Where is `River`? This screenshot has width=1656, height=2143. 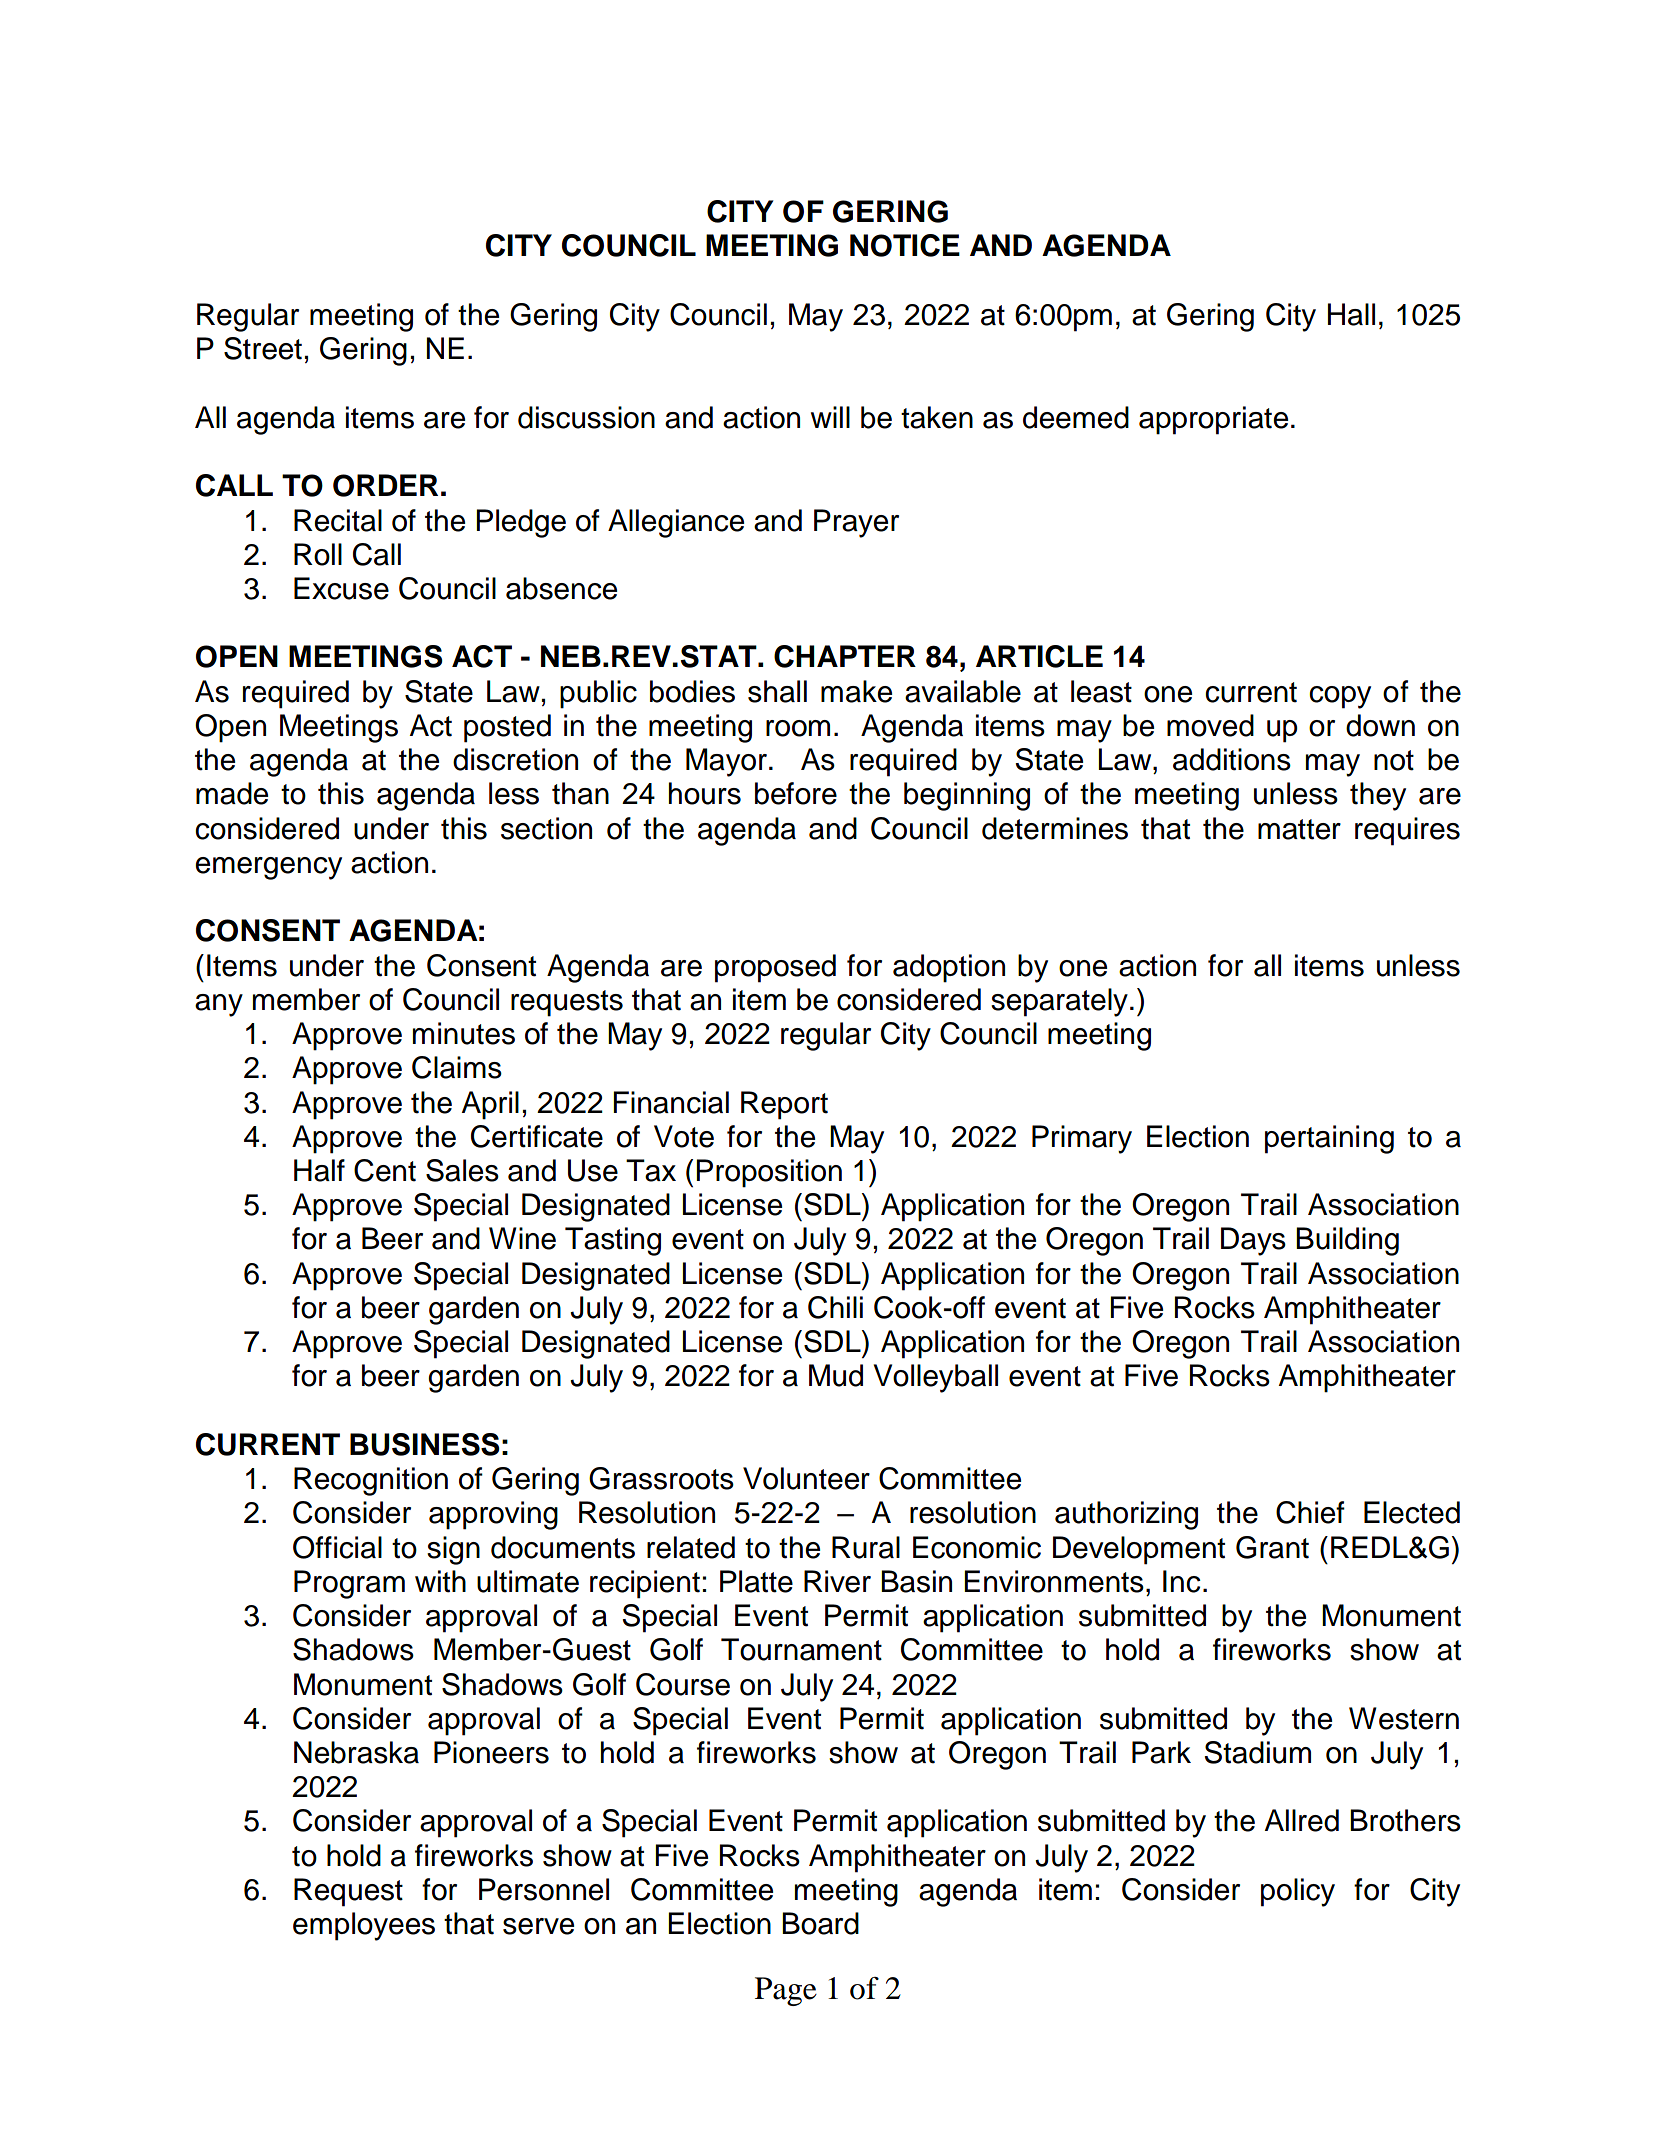 River is located at coordinates (837, 1581).
